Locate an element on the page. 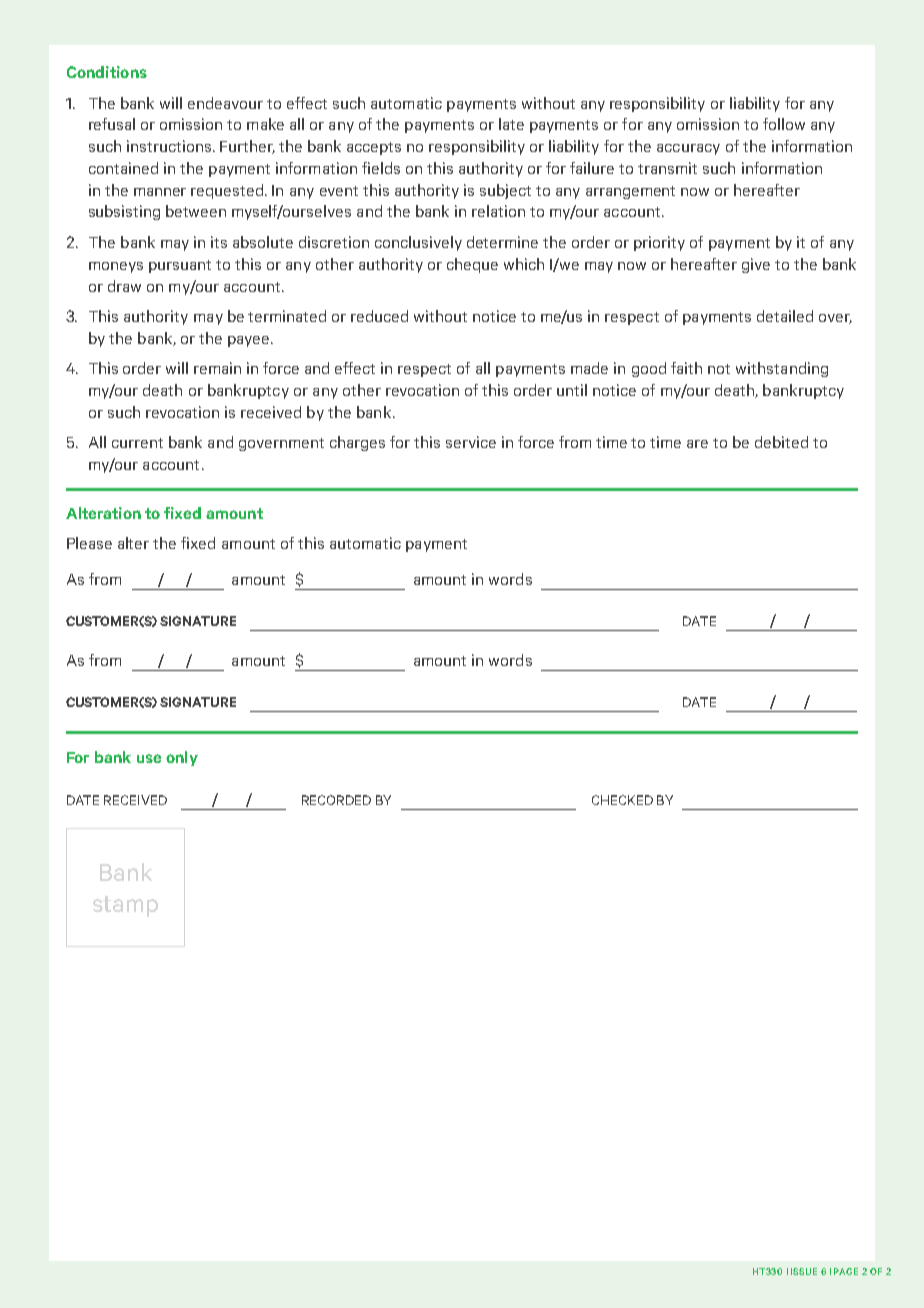  endeavour is located at coordinates (225, 103).
